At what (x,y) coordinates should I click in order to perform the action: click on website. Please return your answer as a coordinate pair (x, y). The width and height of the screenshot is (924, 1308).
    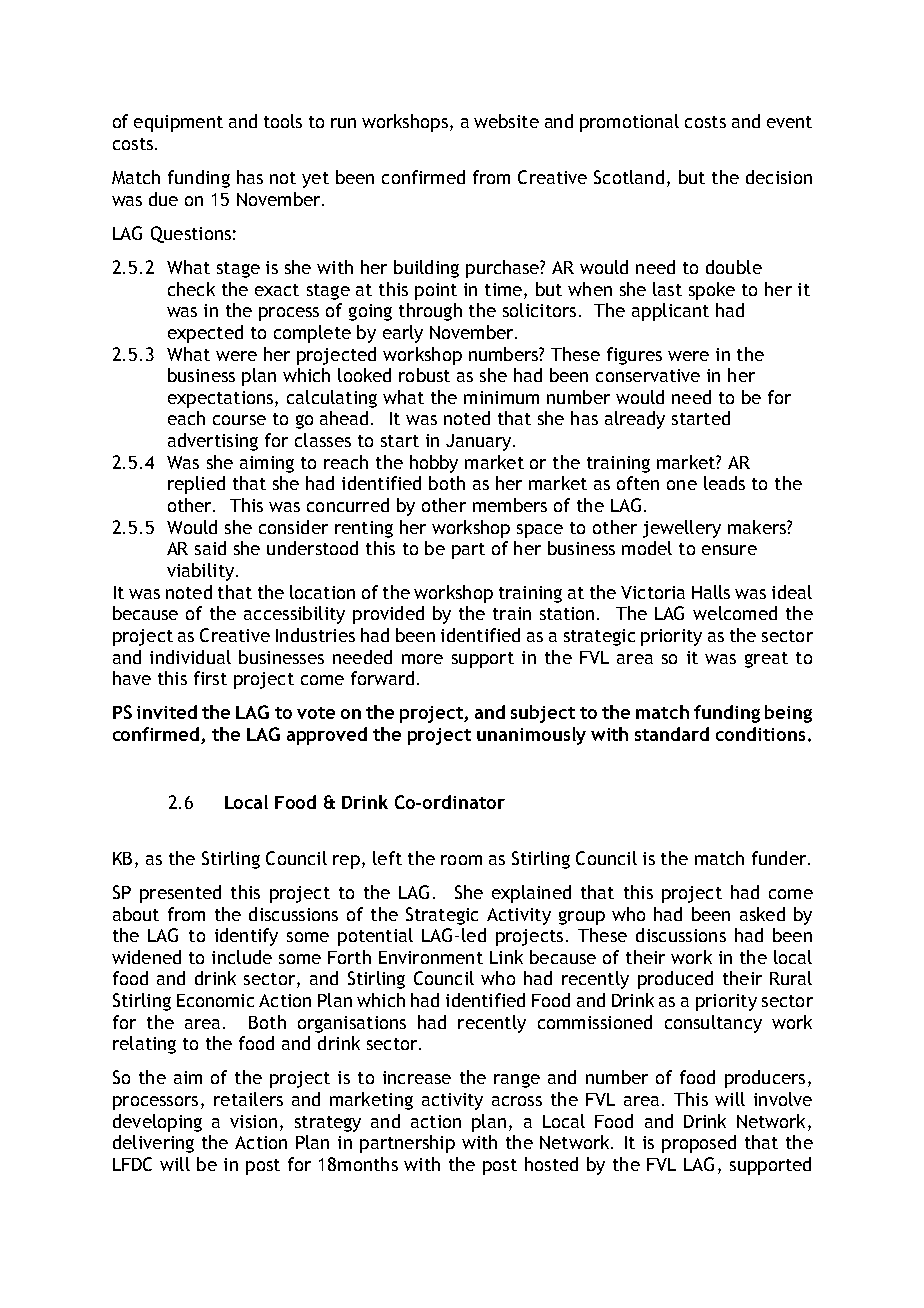
    Looking at the image, I should click on (506, 121).
